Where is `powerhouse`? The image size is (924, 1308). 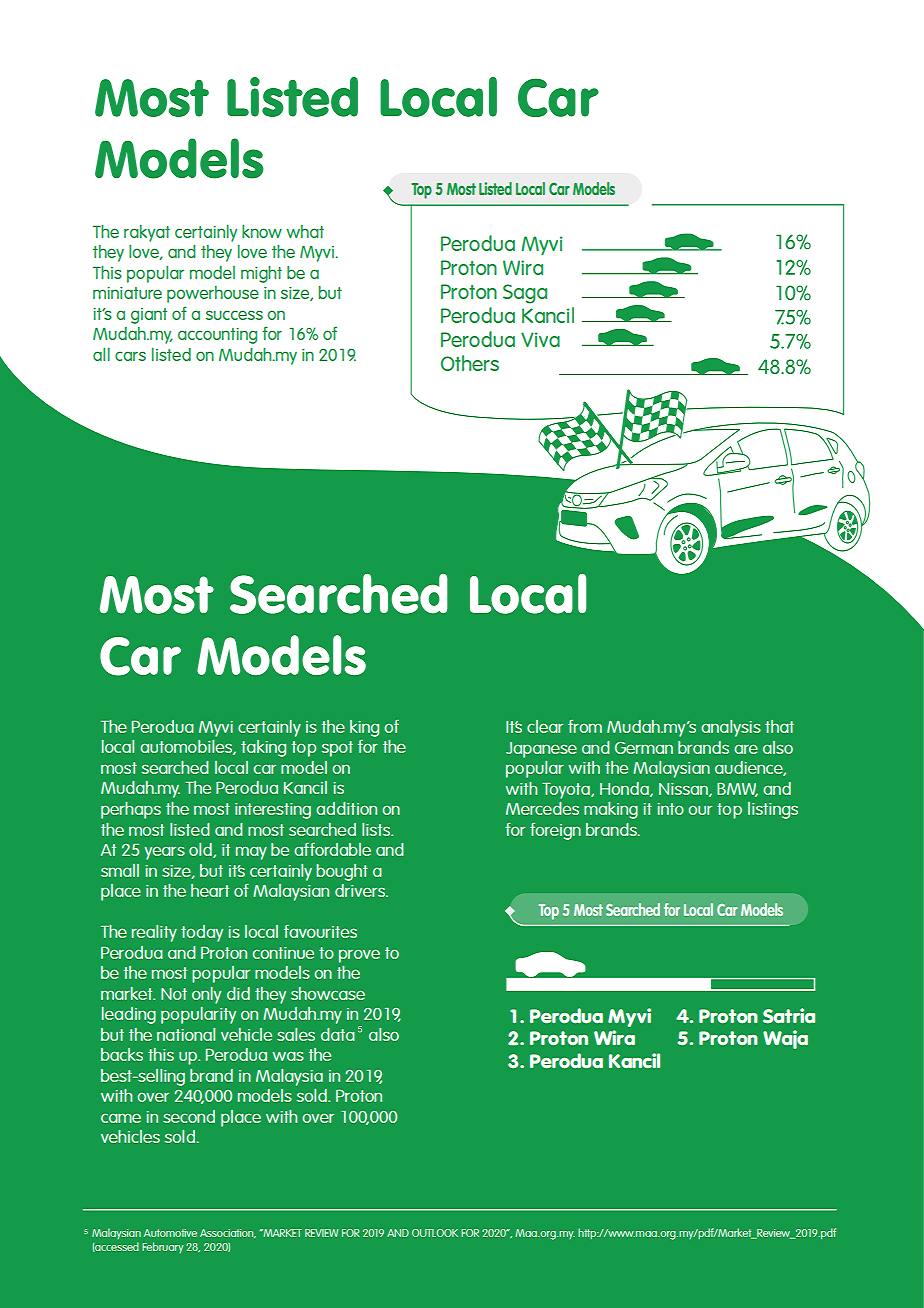 powerhouse is located at coordinates (213, 294).
